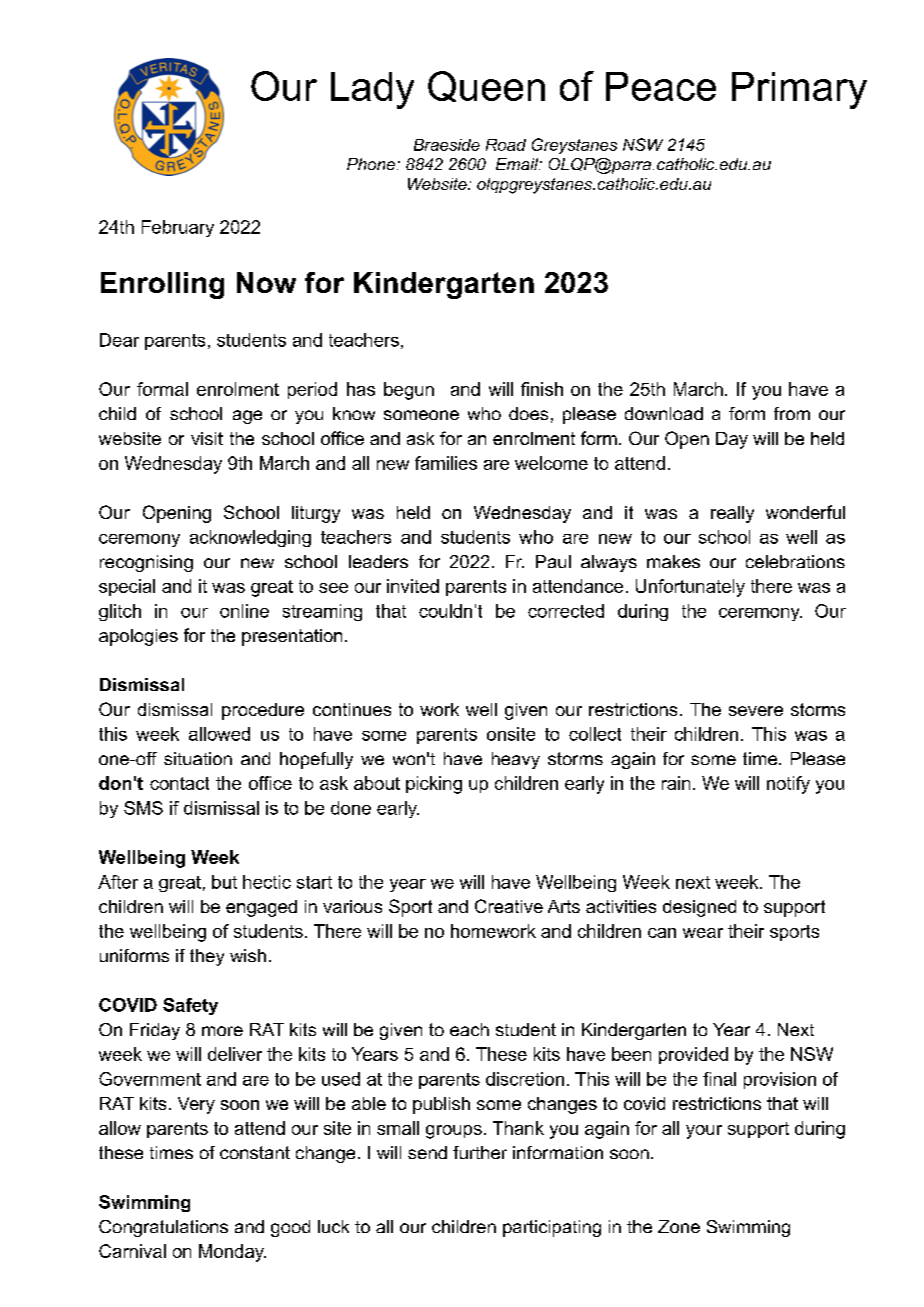  Describe the element at coordinates (179, 783) in the page. I see `contact` at that location.
